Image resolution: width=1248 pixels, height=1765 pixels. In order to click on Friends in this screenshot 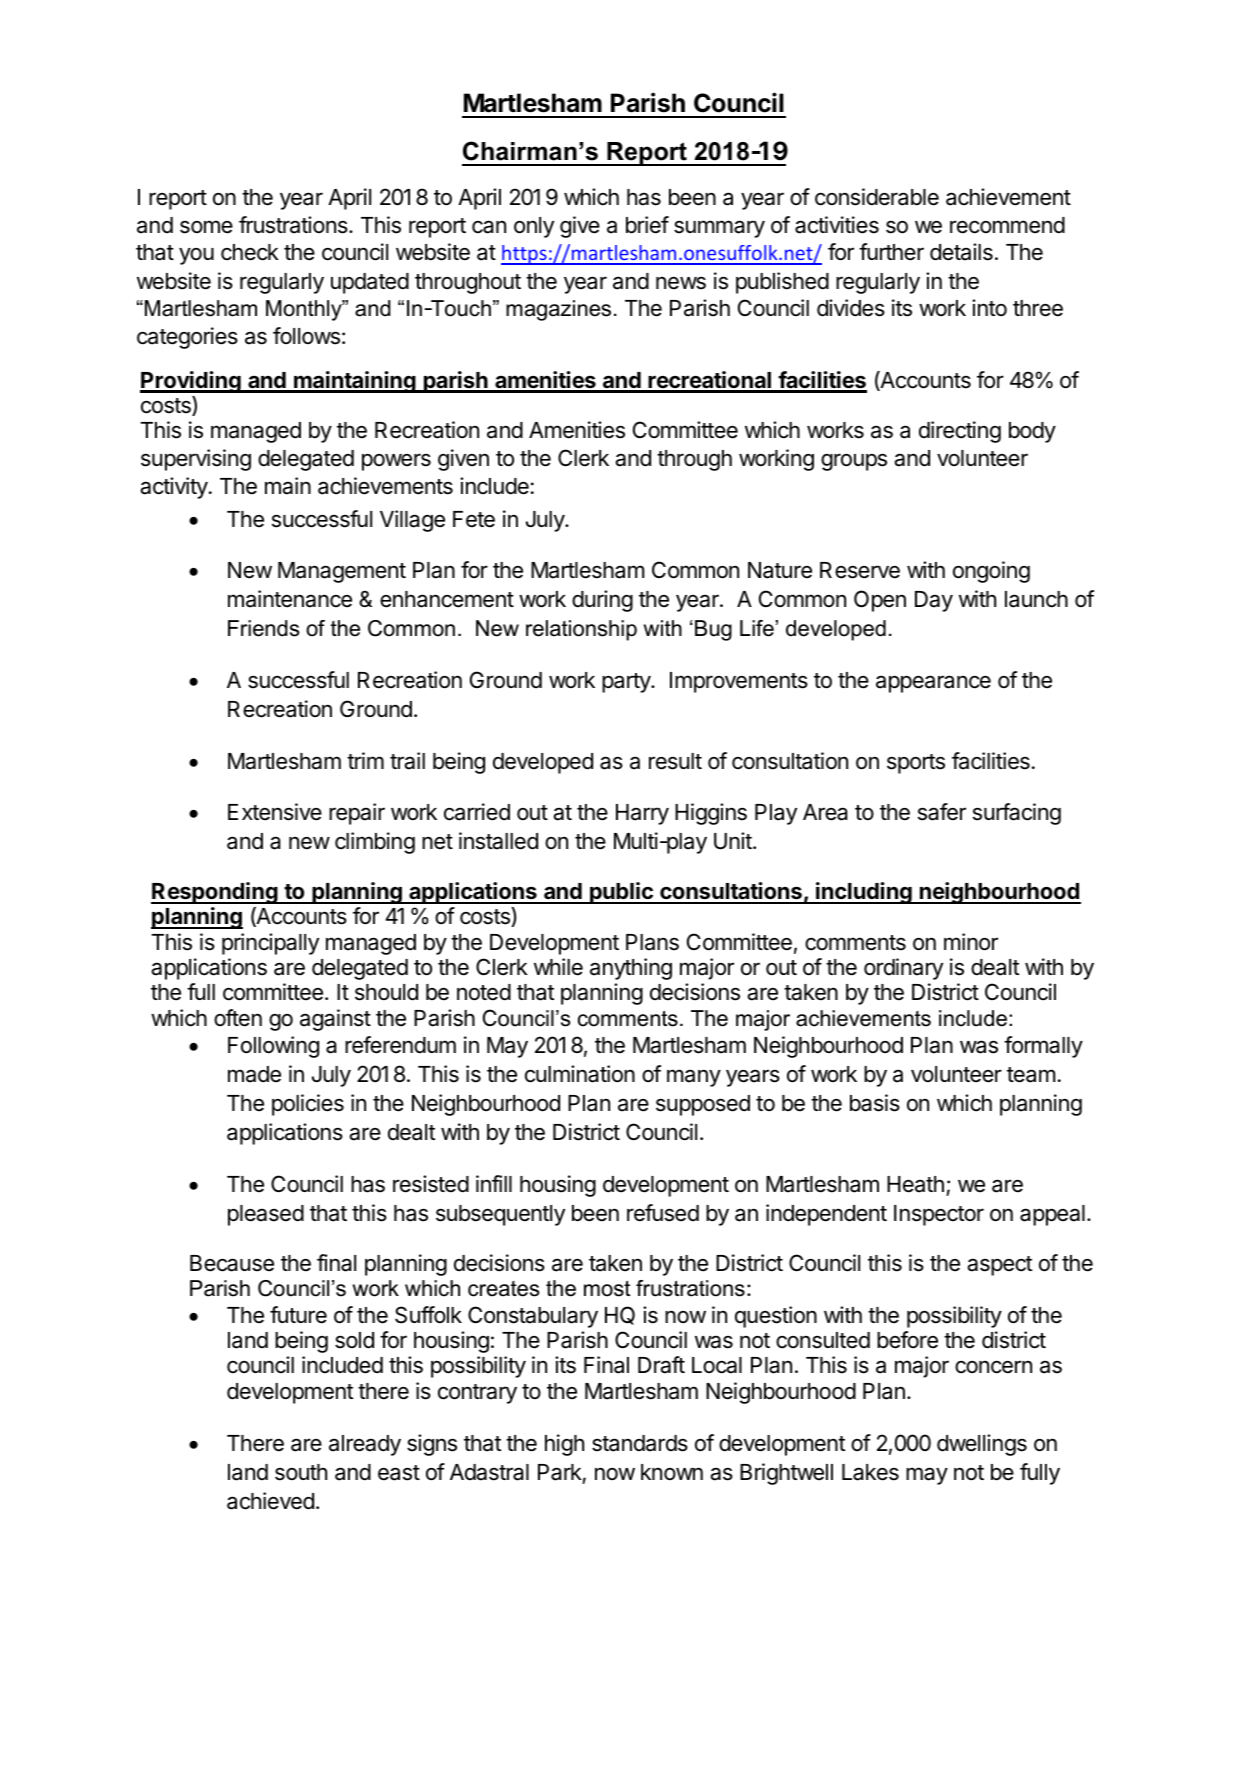, I will do `click(263, 628)`.
